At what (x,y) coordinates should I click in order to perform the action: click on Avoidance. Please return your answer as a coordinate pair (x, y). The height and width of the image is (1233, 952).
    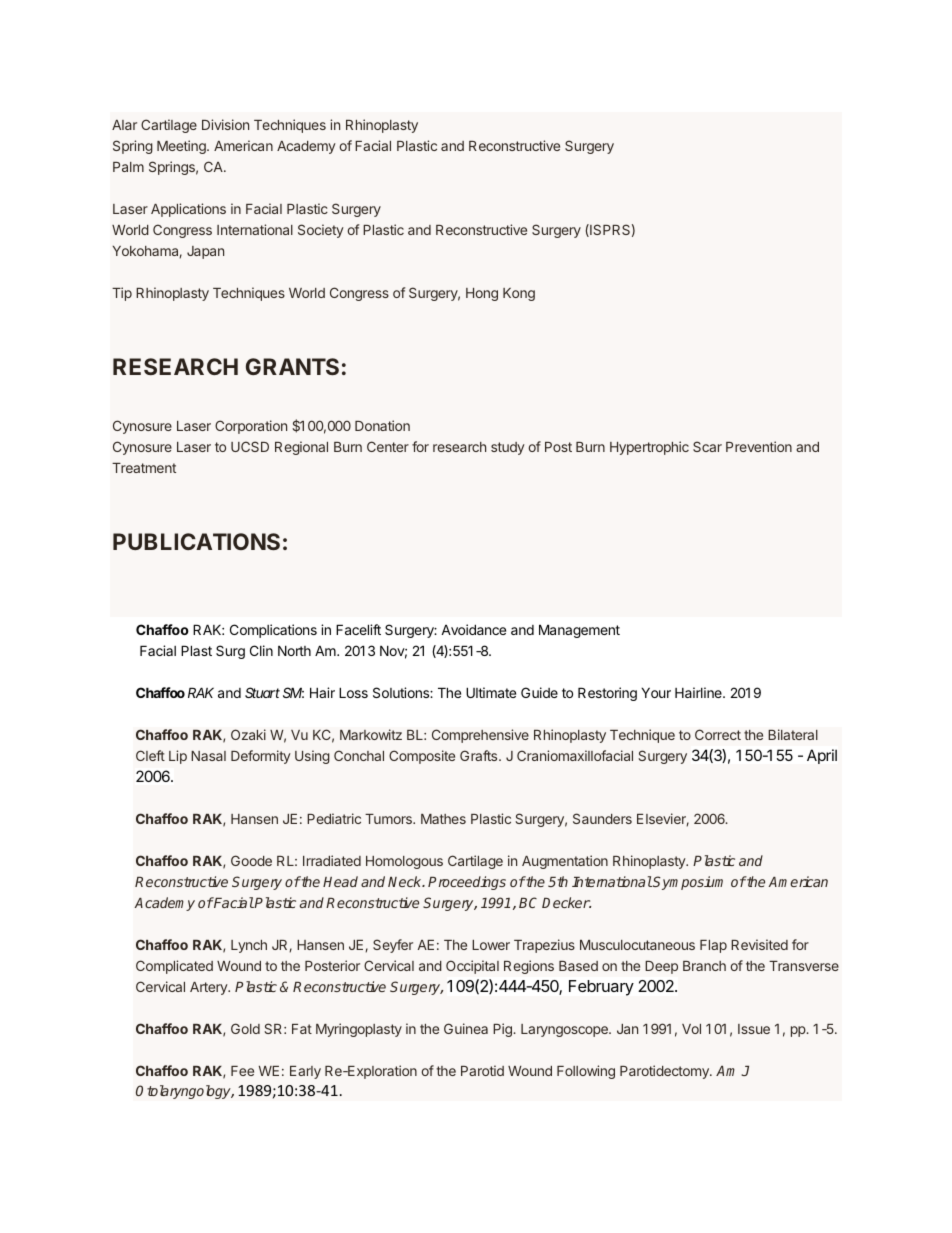
    Looking at the image, I should click on (473, 629).
